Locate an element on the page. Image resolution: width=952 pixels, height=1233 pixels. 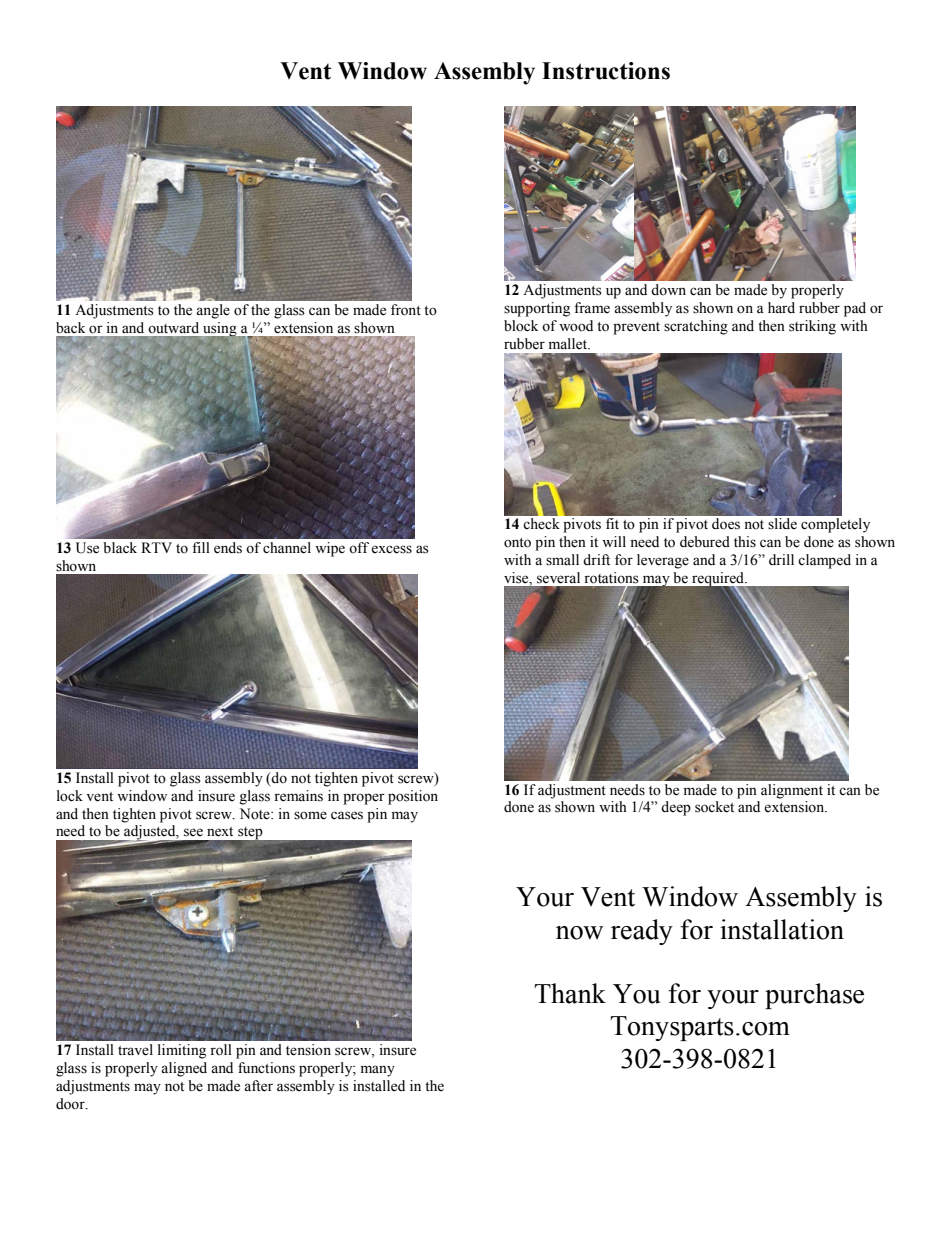
many is located at coordinates (378, 1071).
